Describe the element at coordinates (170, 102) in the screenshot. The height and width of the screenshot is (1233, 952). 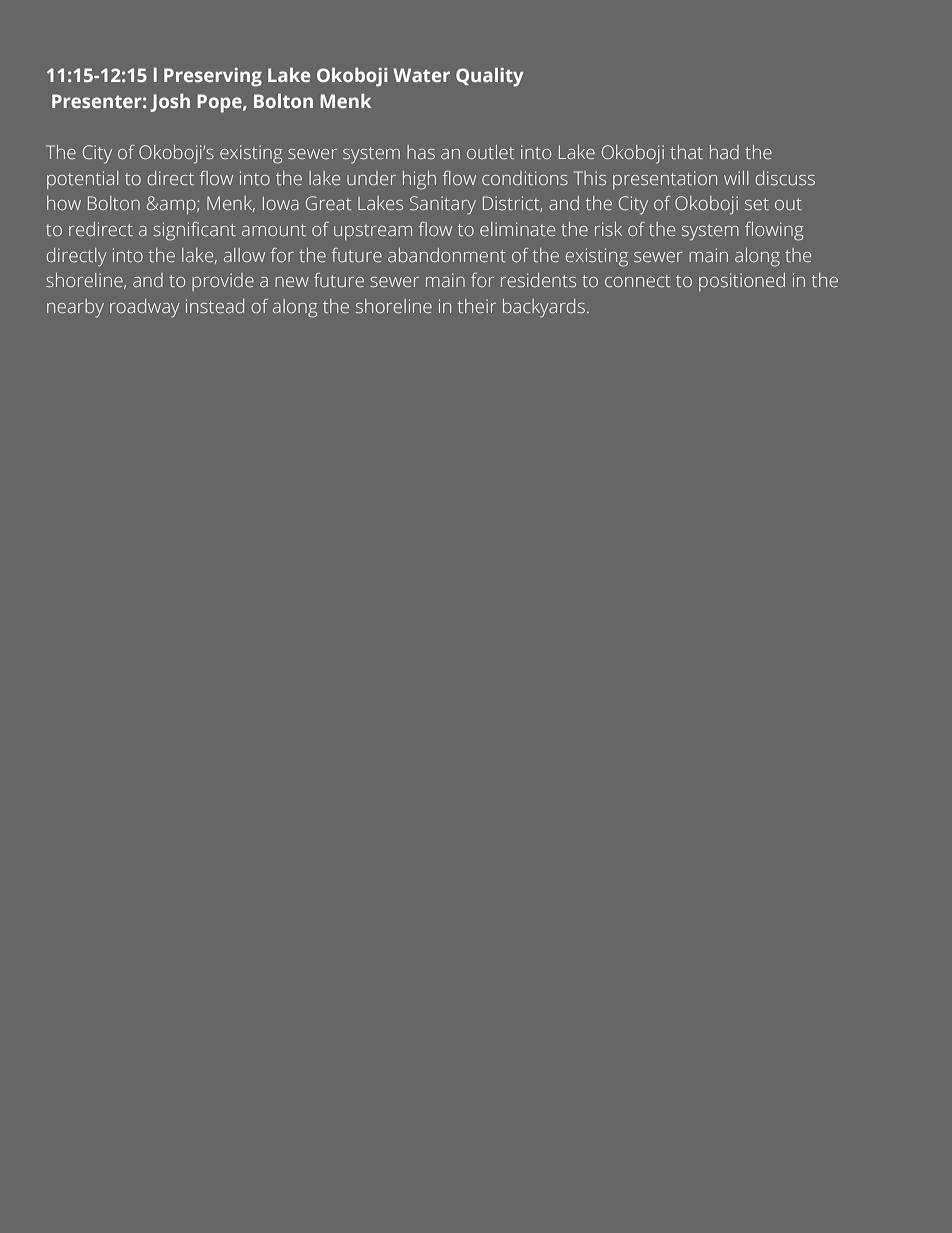
I see `Josh` at that location.
